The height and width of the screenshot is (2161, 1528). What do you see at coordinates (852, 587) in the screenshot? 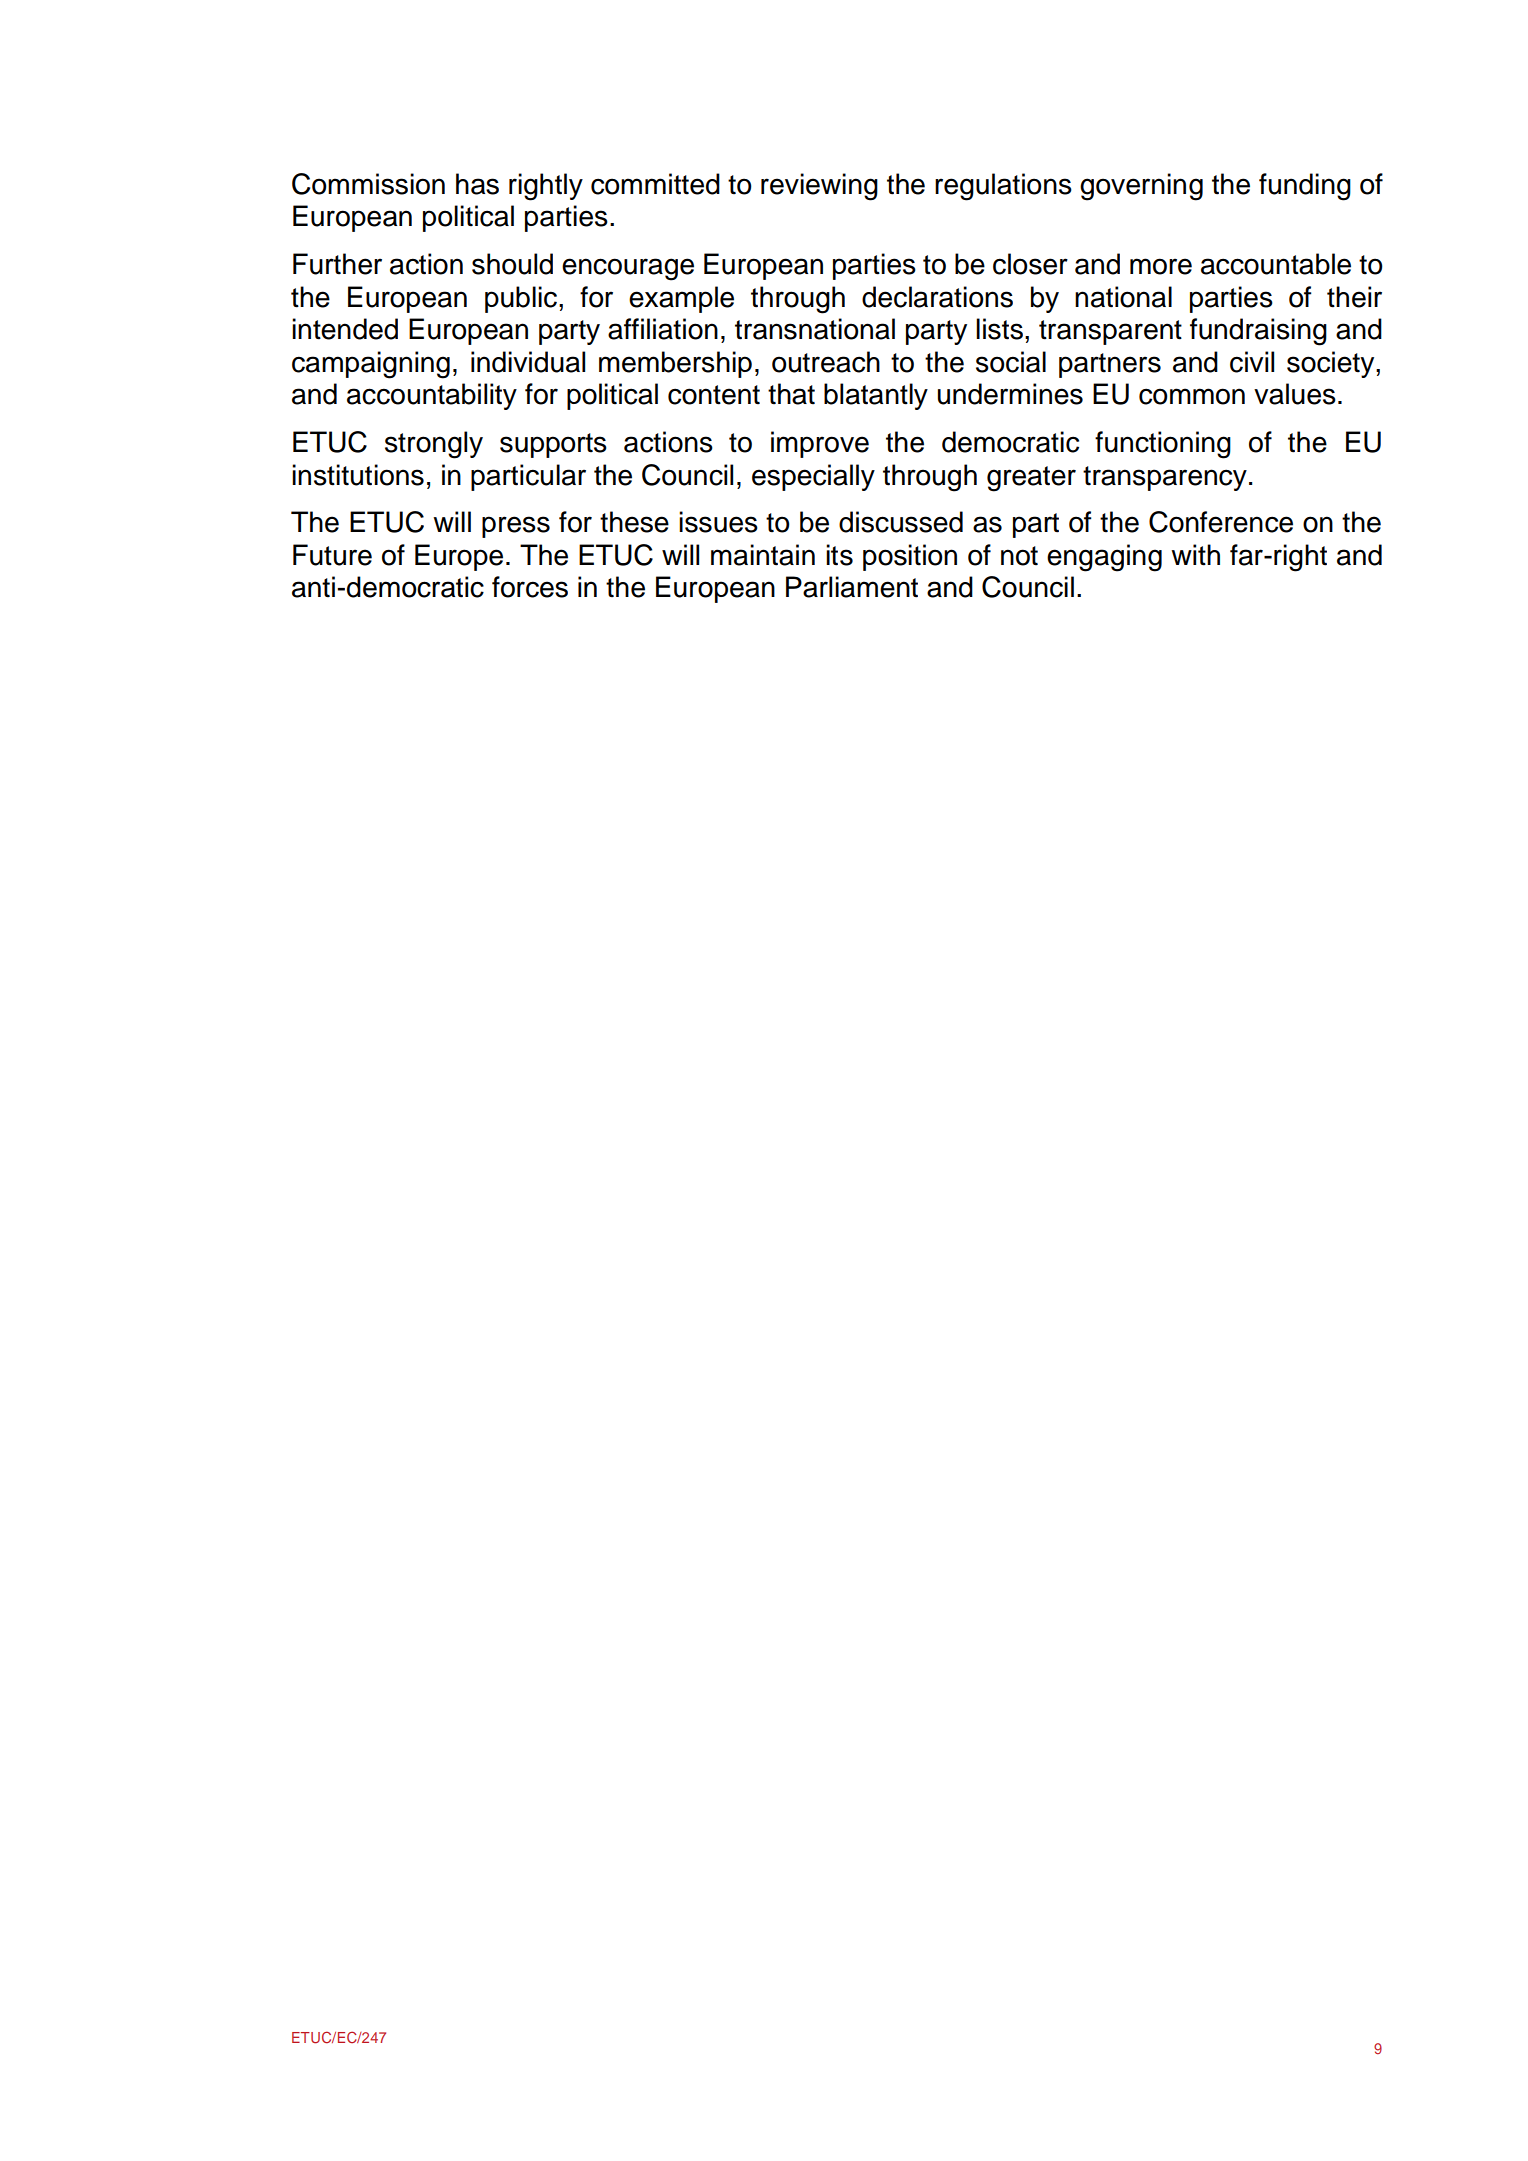
I see `Parliament` at bounding box center [852, 587].
